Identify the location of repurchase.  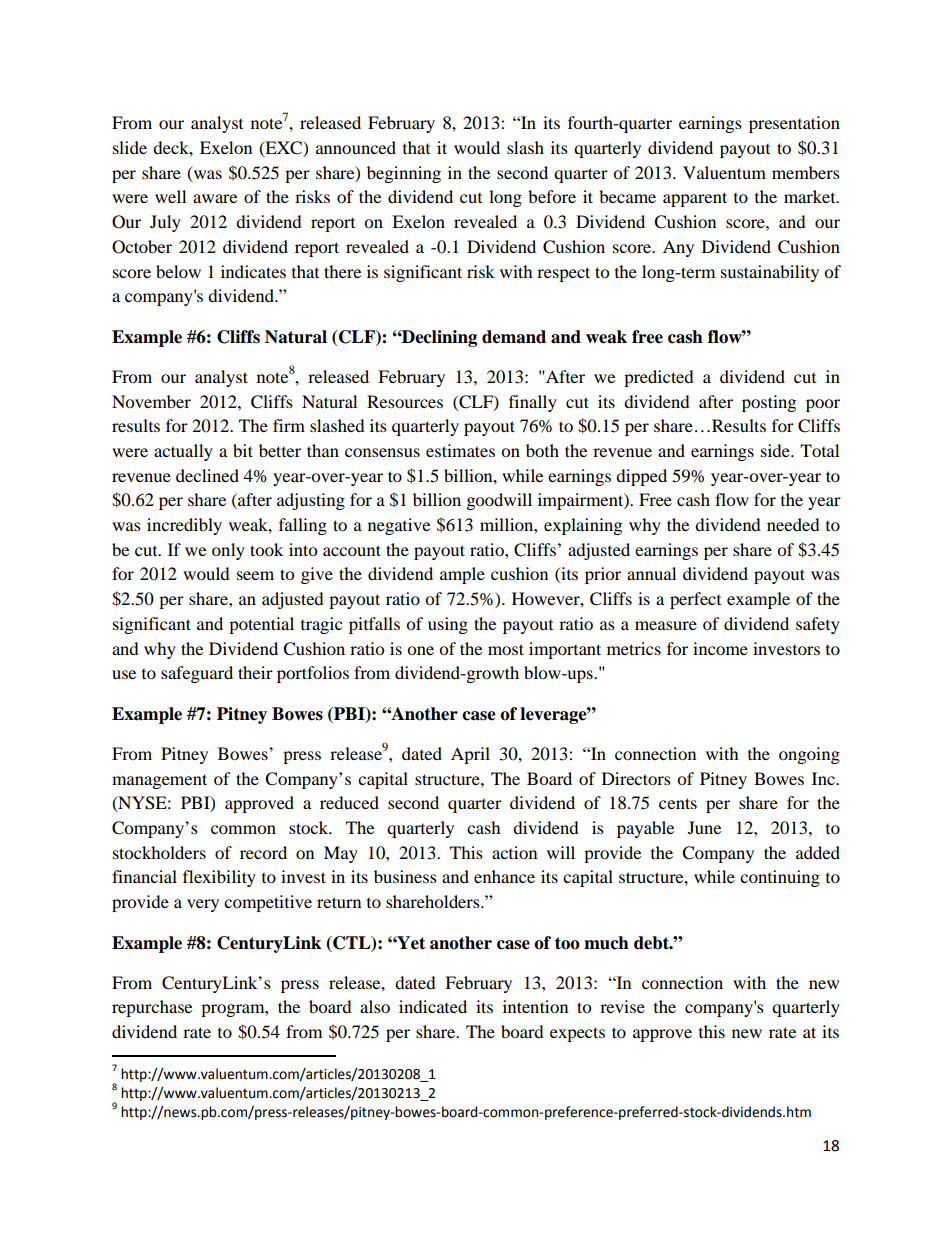
(152, 1008).
